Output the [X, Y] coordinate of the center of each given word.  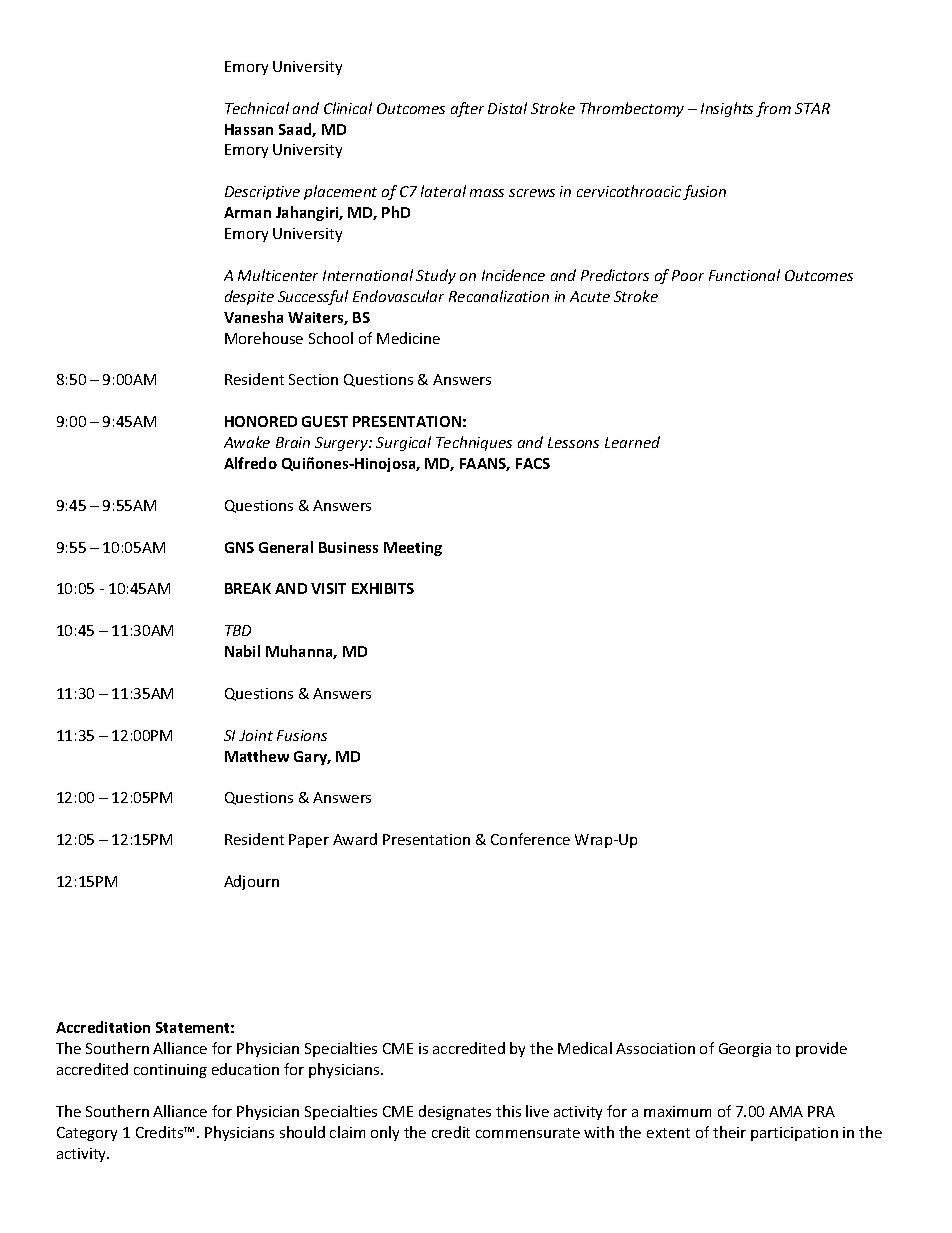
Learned [632, 442]
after [467, 109]
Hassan [249, 129]
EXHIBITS [383, 588]
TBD [238, 630]
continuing [170, 1071]
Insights [727, 109]
